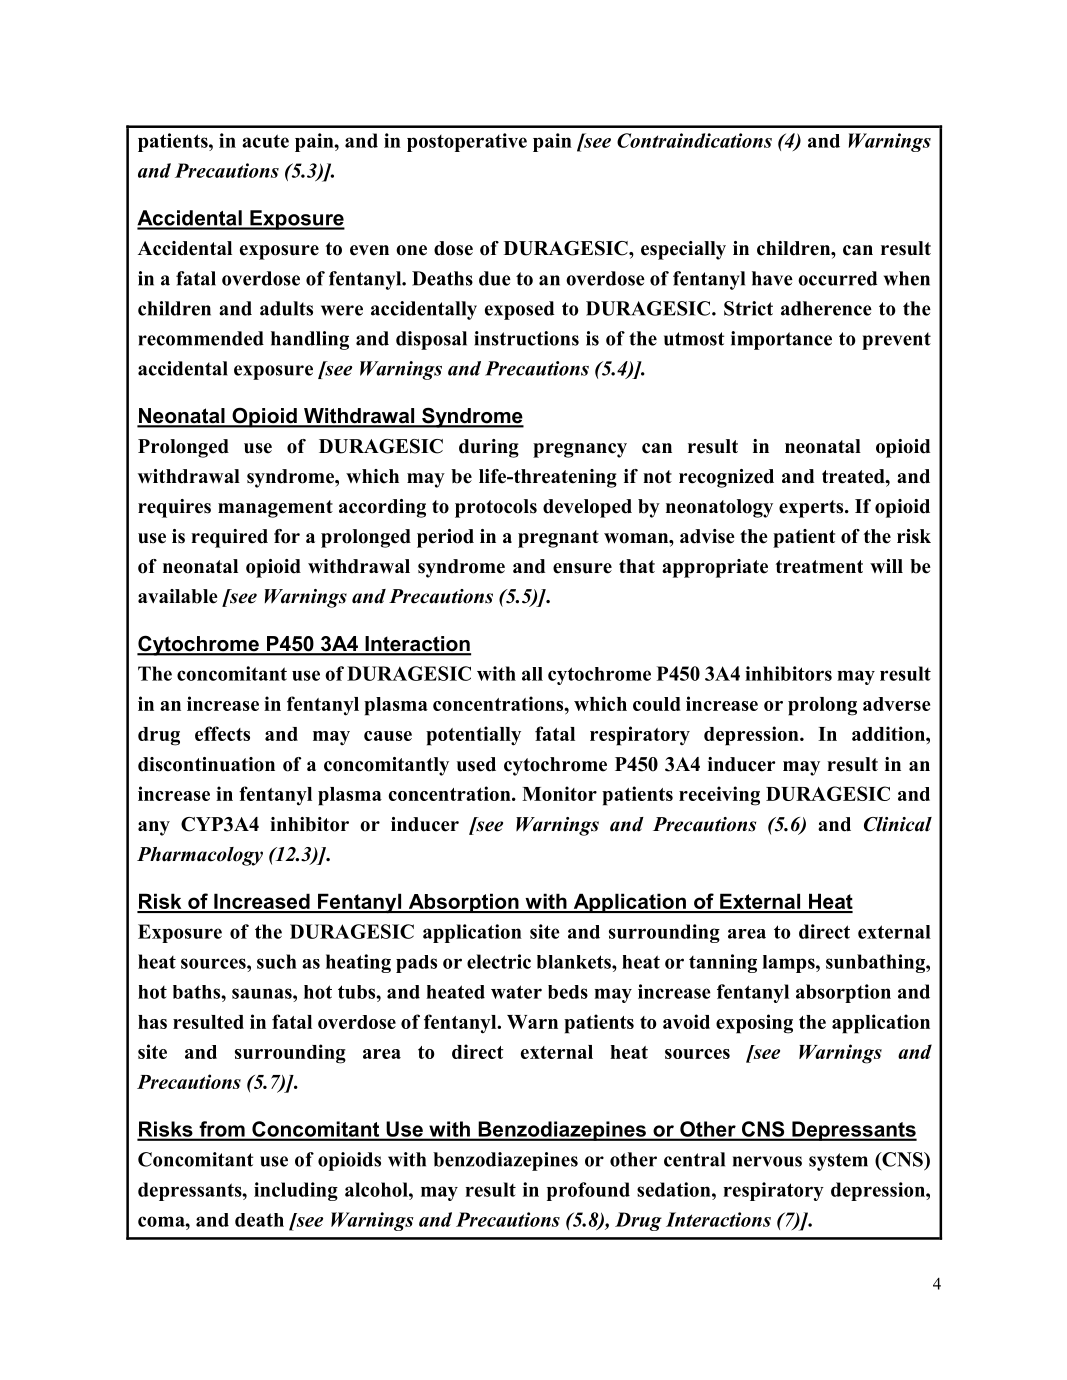 The image size is (1067, 1380). What do you see at coordinates (723, 963) in the page?
I see `tanning` at bounding box center [723, 963].
